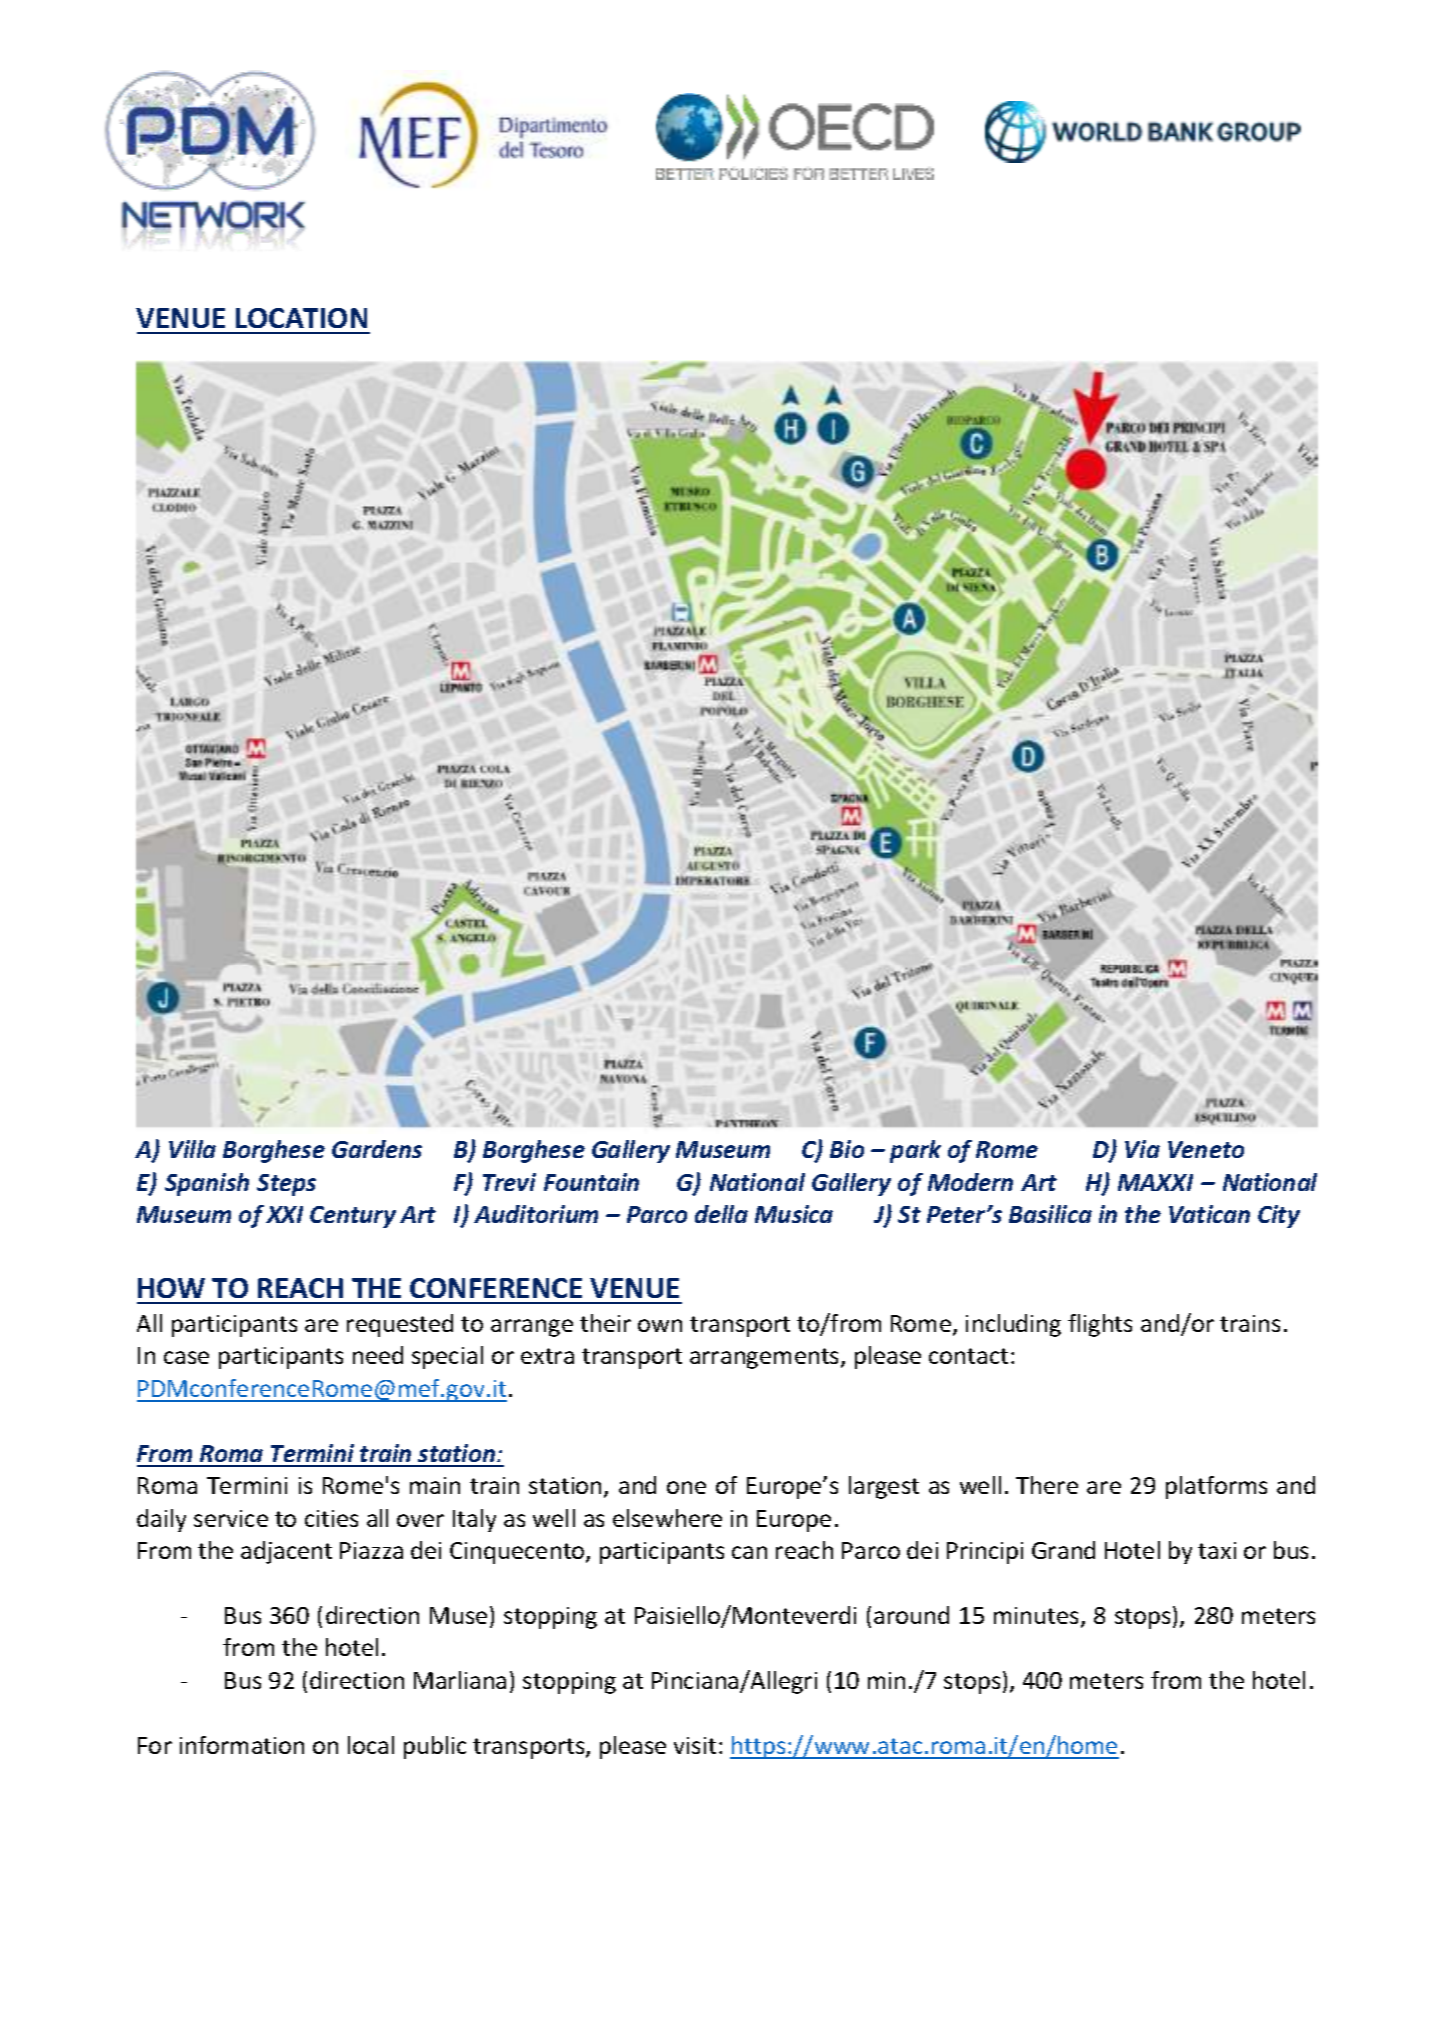  What do you see at coordinates (695, 1745) in the screenshot?
I see `visit` at bounding box center [695, 1745].
